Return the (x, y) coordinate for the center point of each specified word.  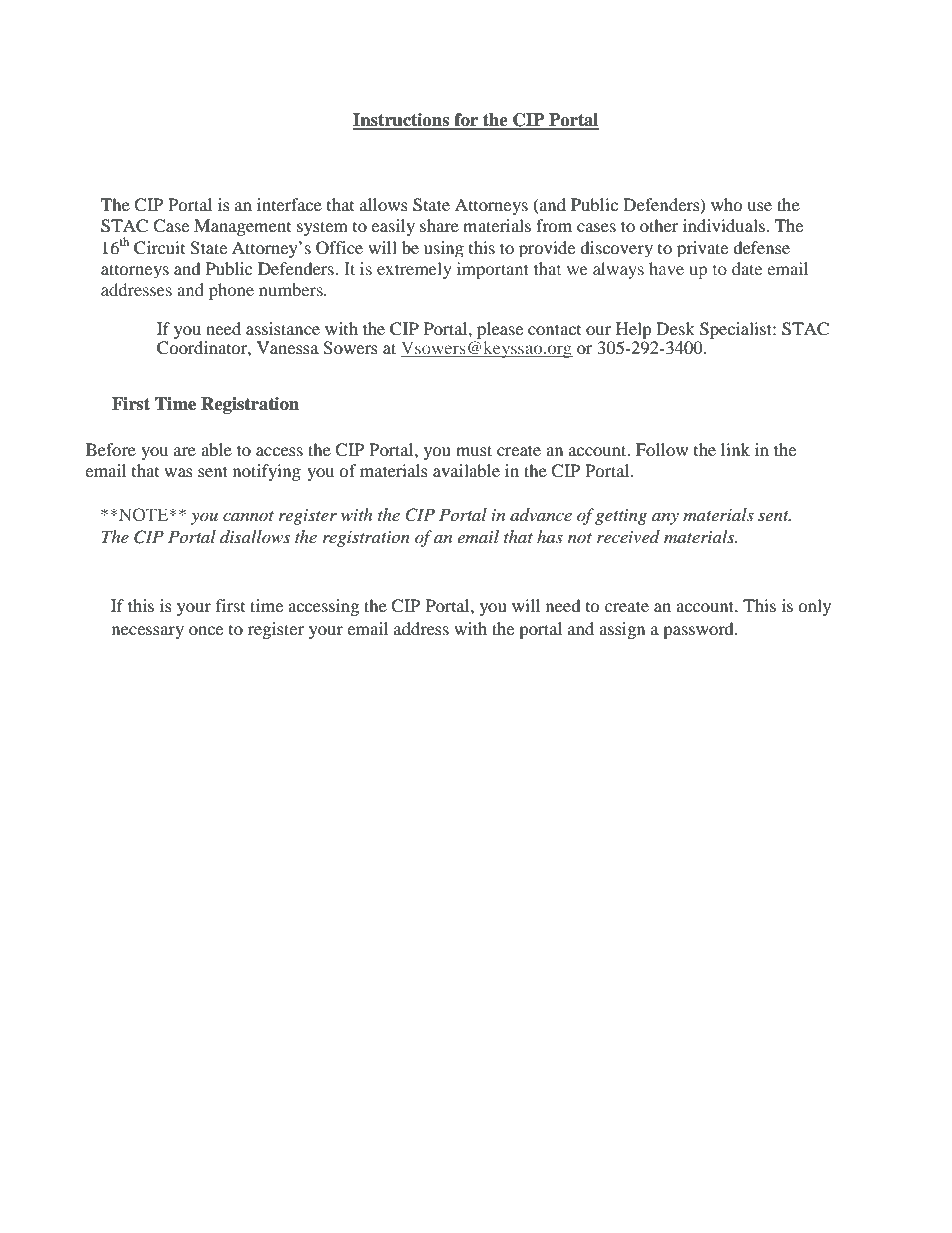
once (206, 630)
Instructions (402, 121)
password (699, 630)
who (727, 204)
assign (622, 630)
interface (289, 204)
